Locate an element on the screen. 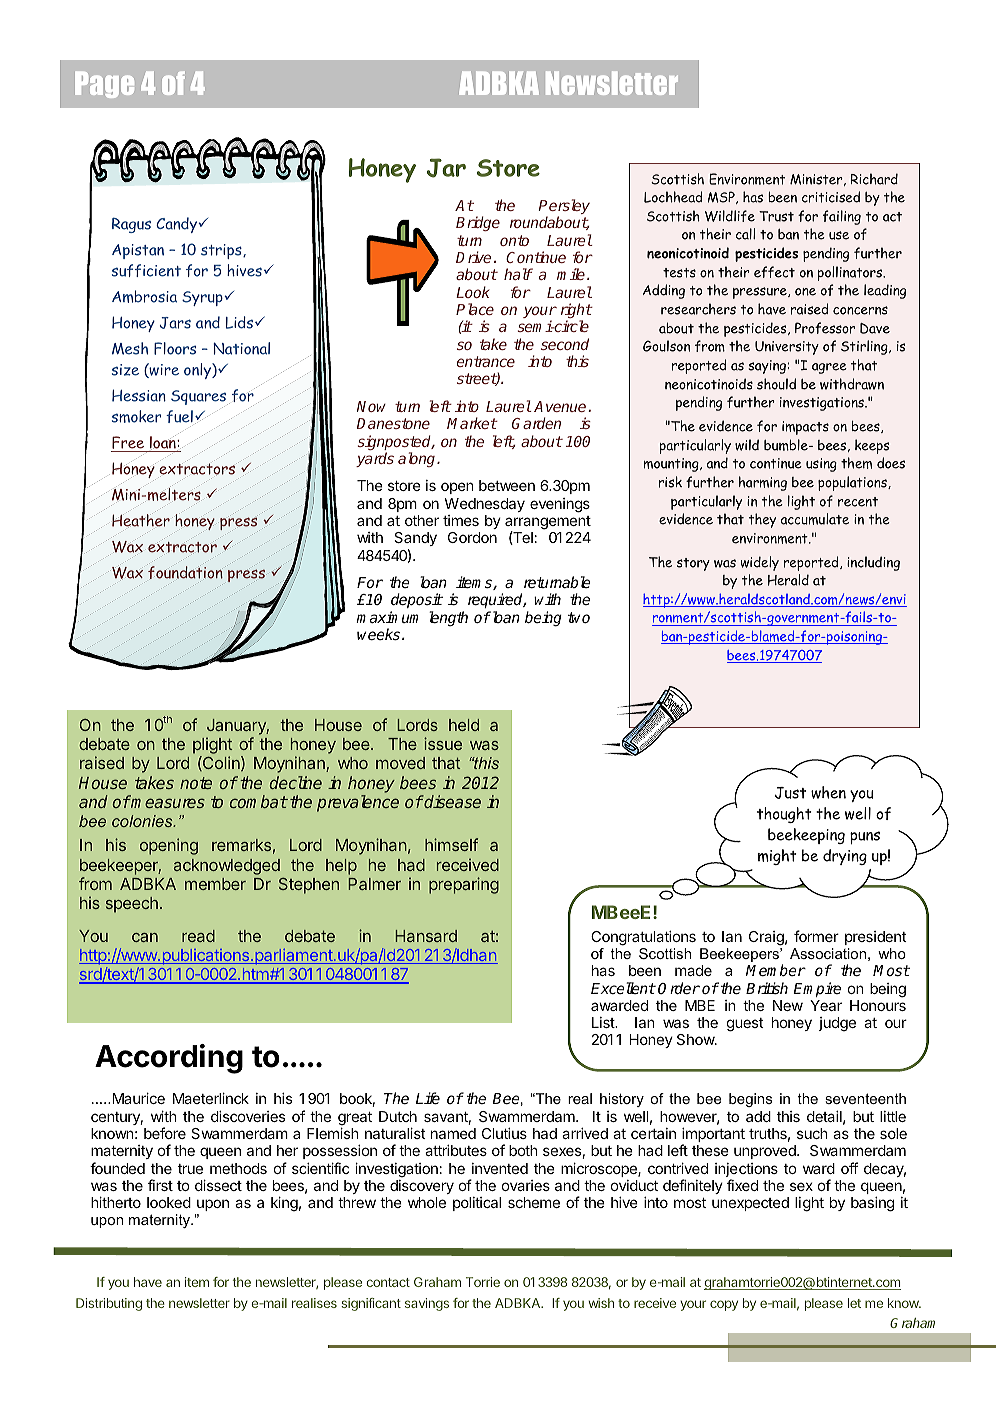  Distributing is located at coordinates (109, 1304).
